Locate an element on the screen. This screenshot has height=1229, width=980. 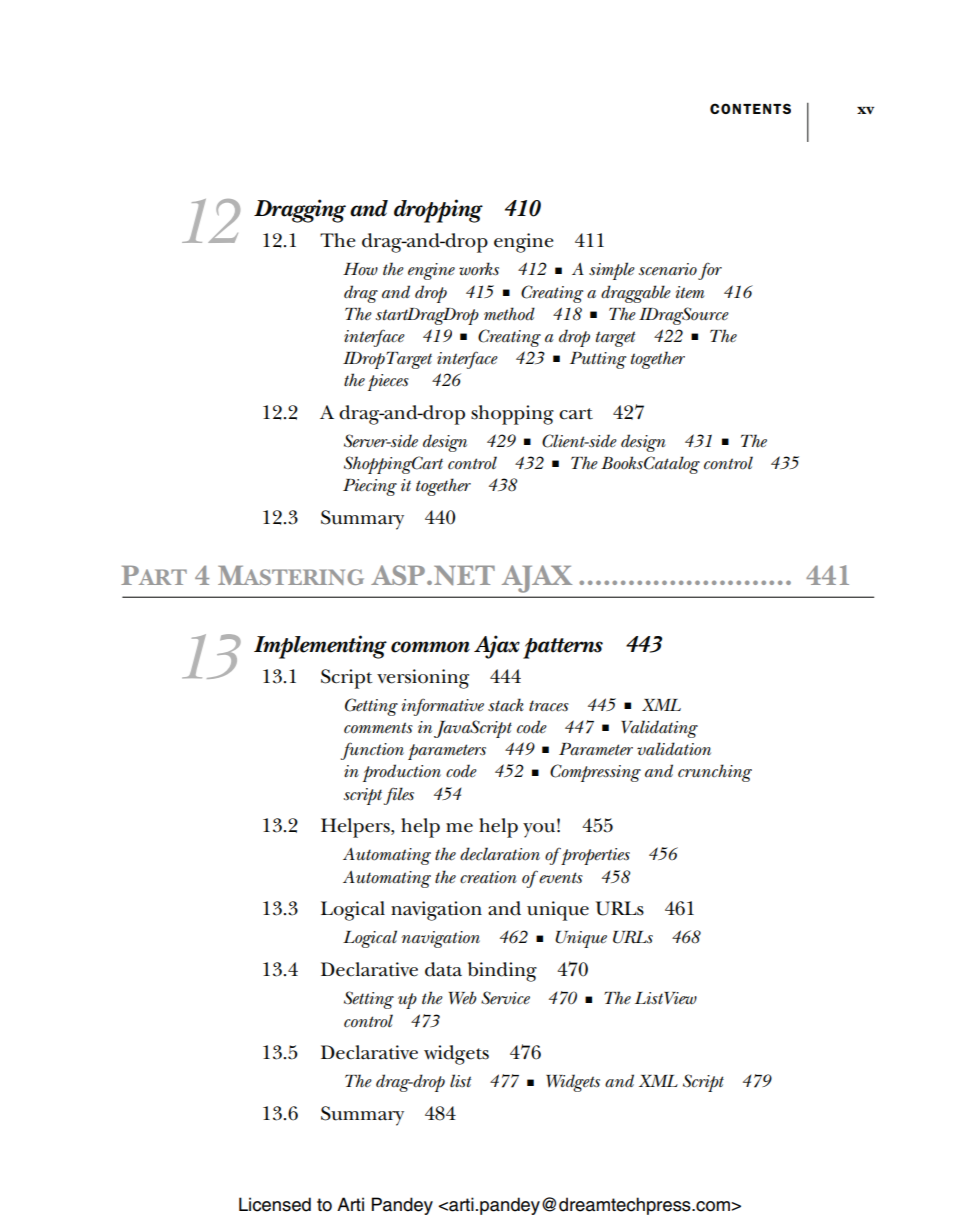
Licensed is located at coordinates (275, 1204).
